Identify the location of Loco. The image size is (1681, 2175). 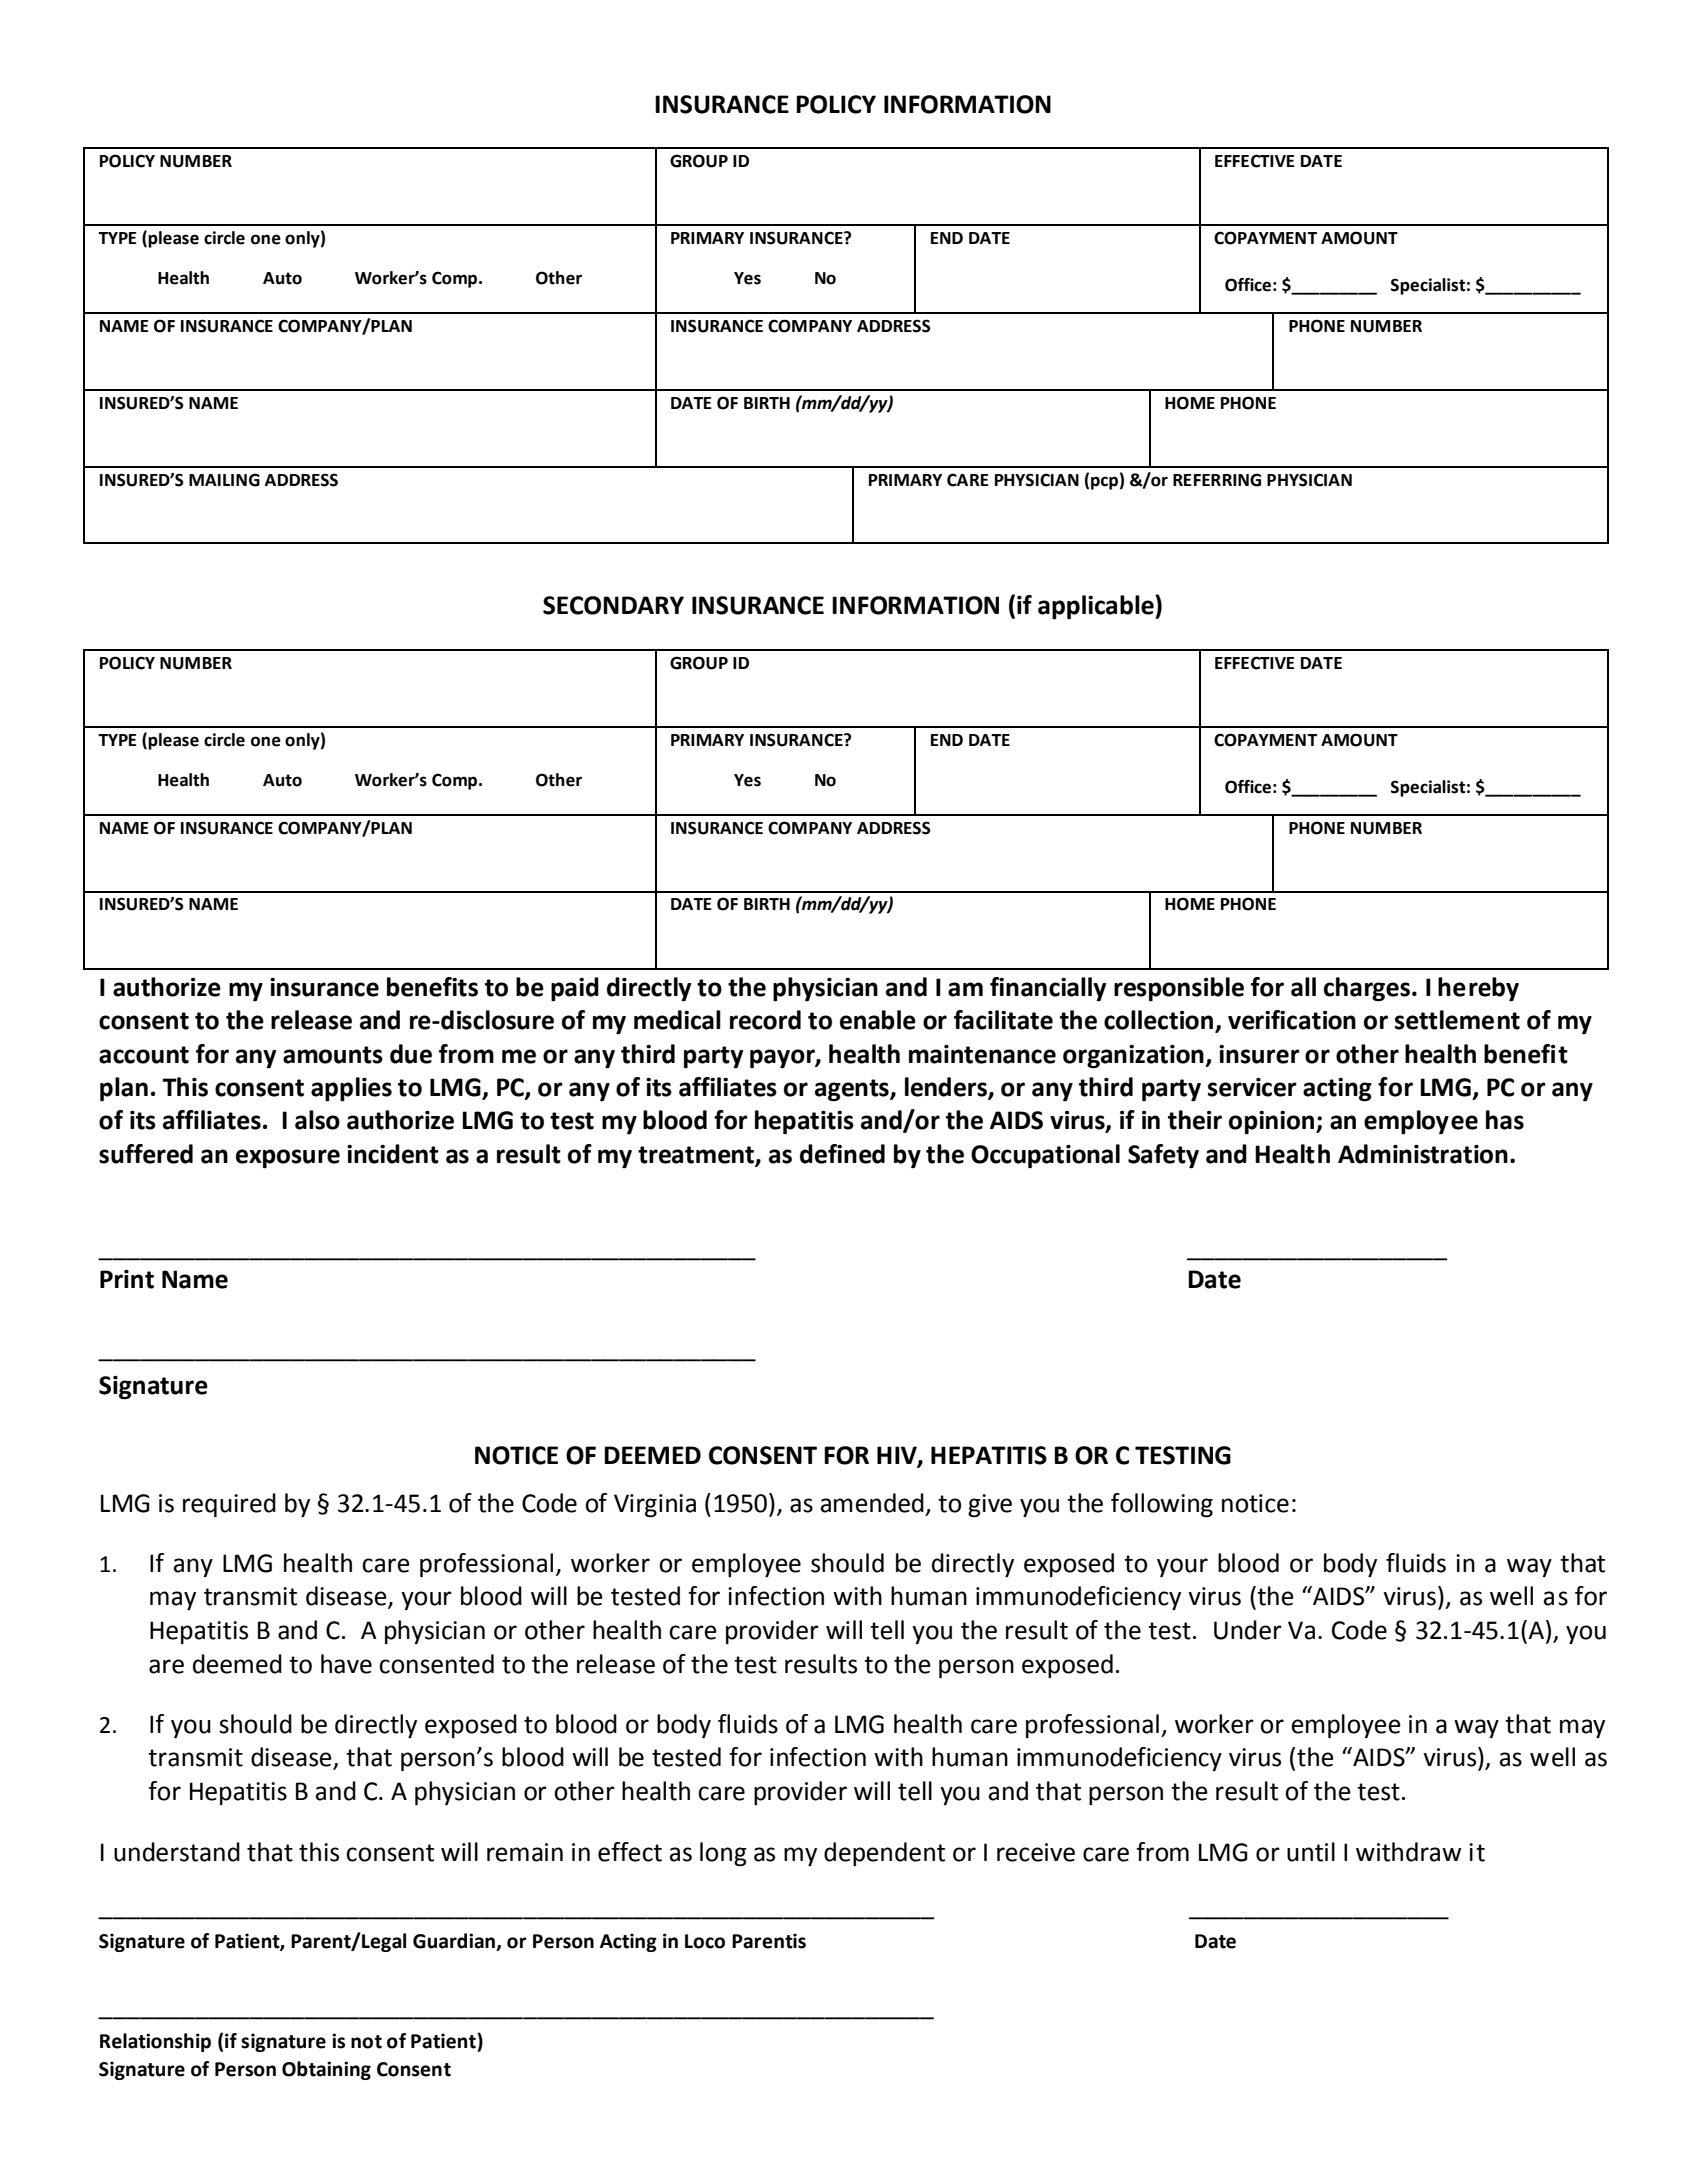
(705, 1941).
